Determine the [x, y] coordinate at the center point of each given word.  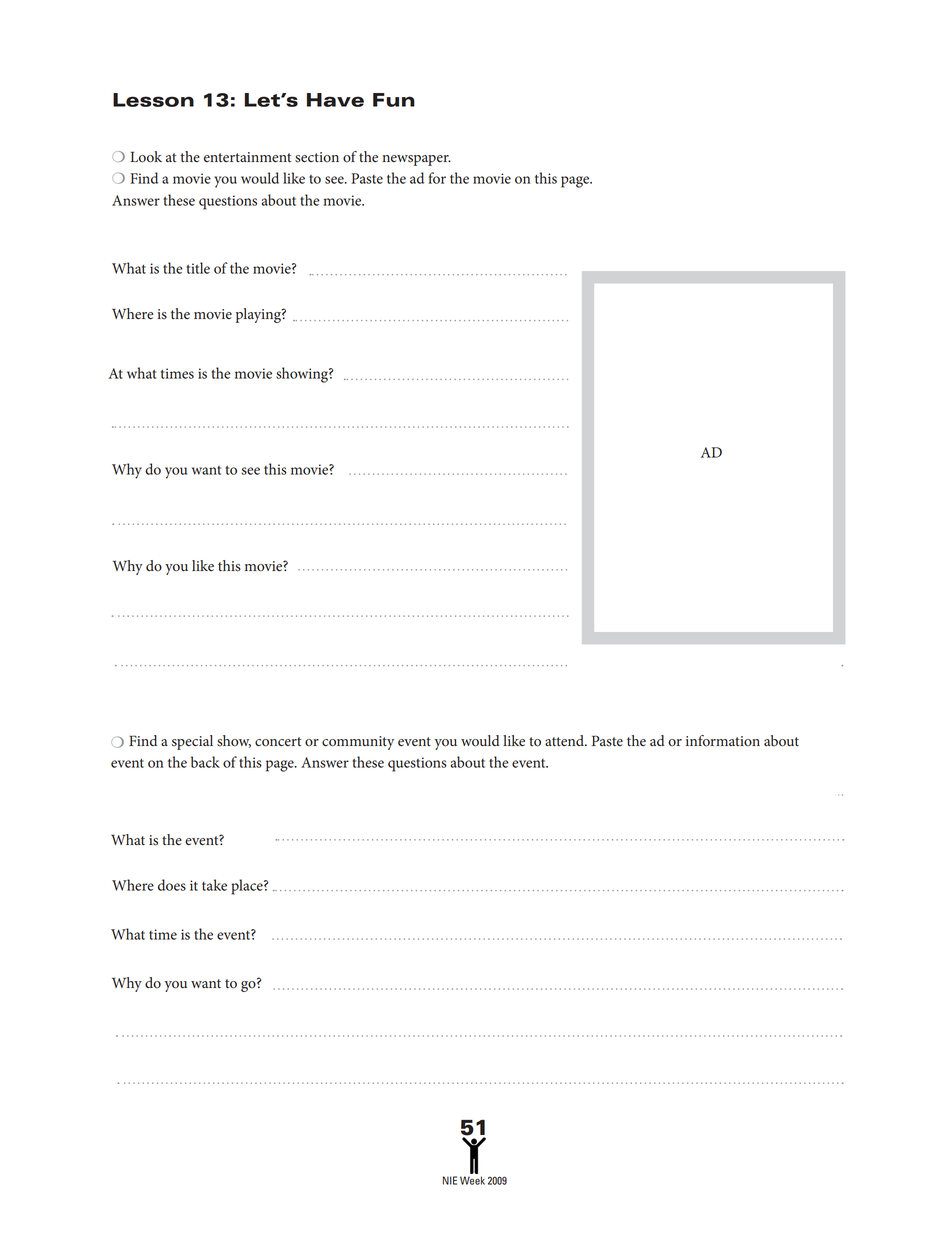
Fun [394, 100]
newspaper [416, 160]
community [358, 743]
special [192, 742]
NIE [450, 1180]
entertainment [247, 157]
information [723, 741]
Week [472, 1180]
